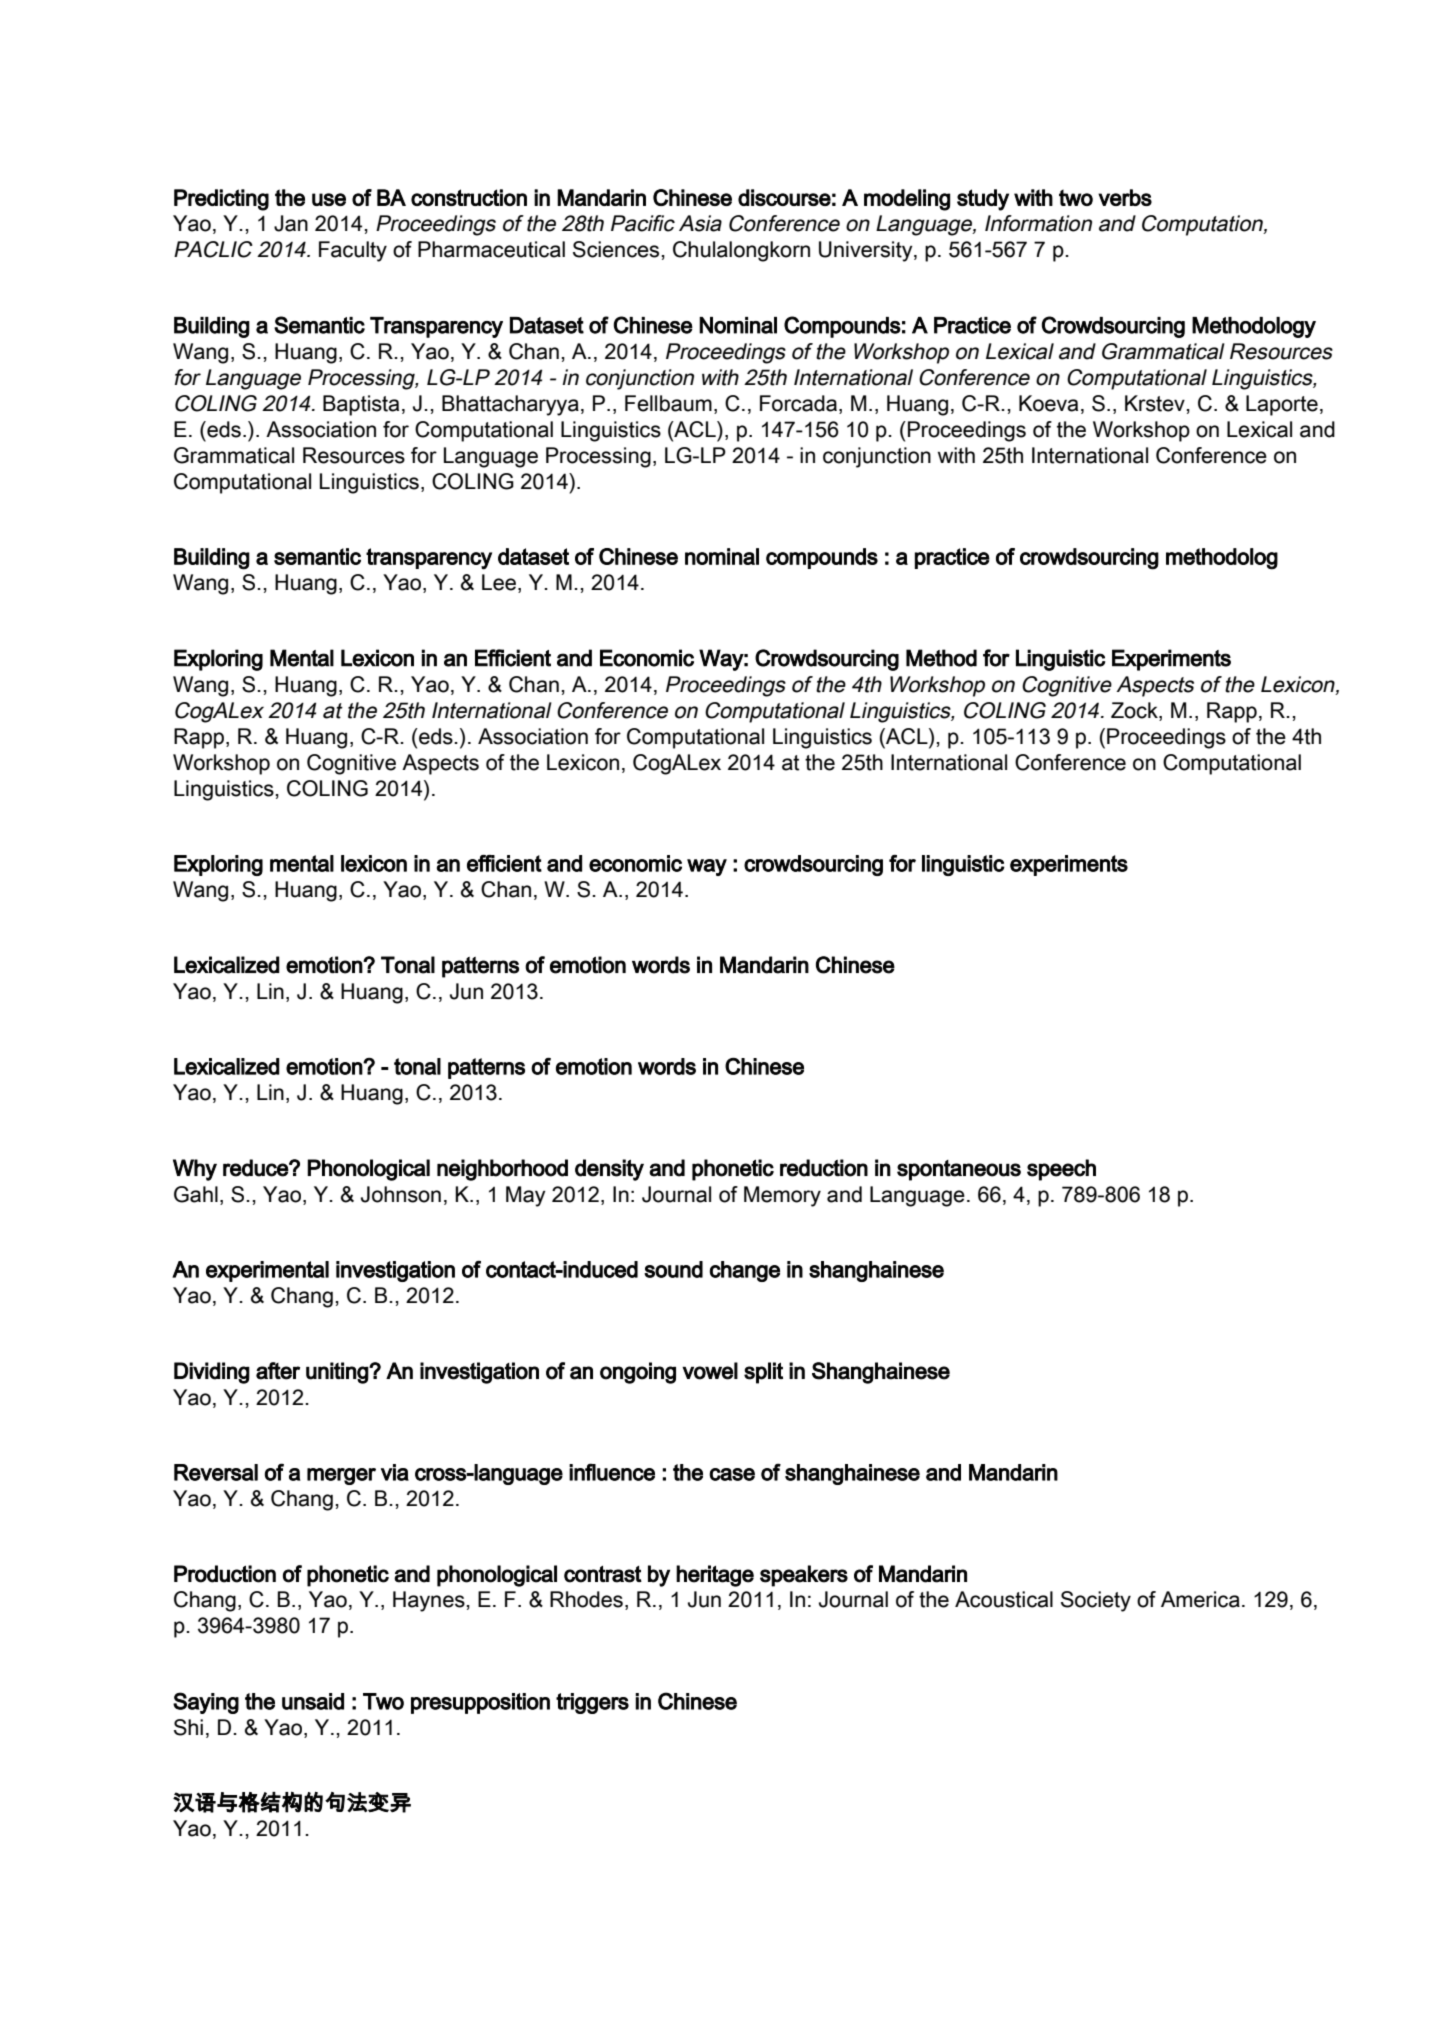 The image size is (1431, 2025). What do you see at coordinates (313, 1701) in the screenshot?
I see `unsaid` at bounding box center [313, 1701].
